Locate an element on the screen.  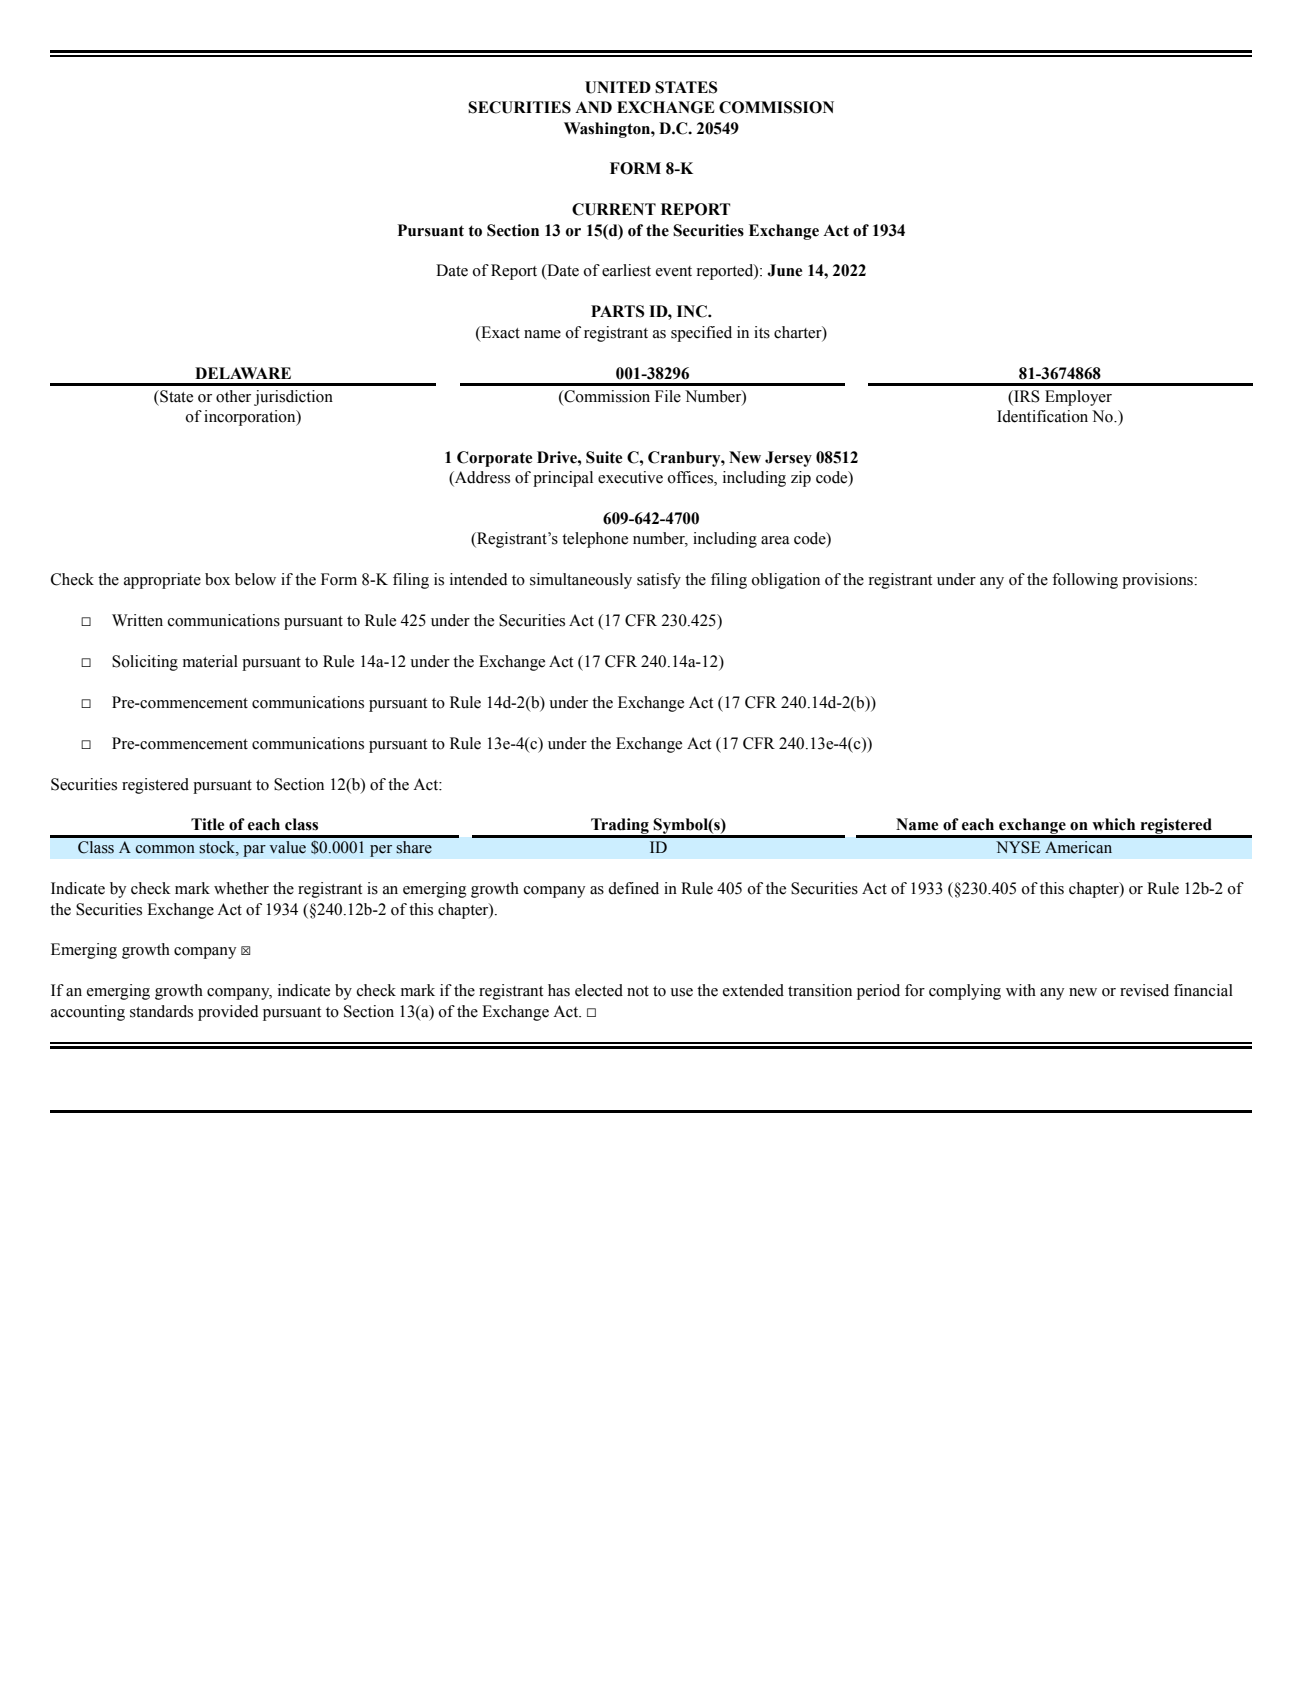
not is located at coordinates (638, 991).
